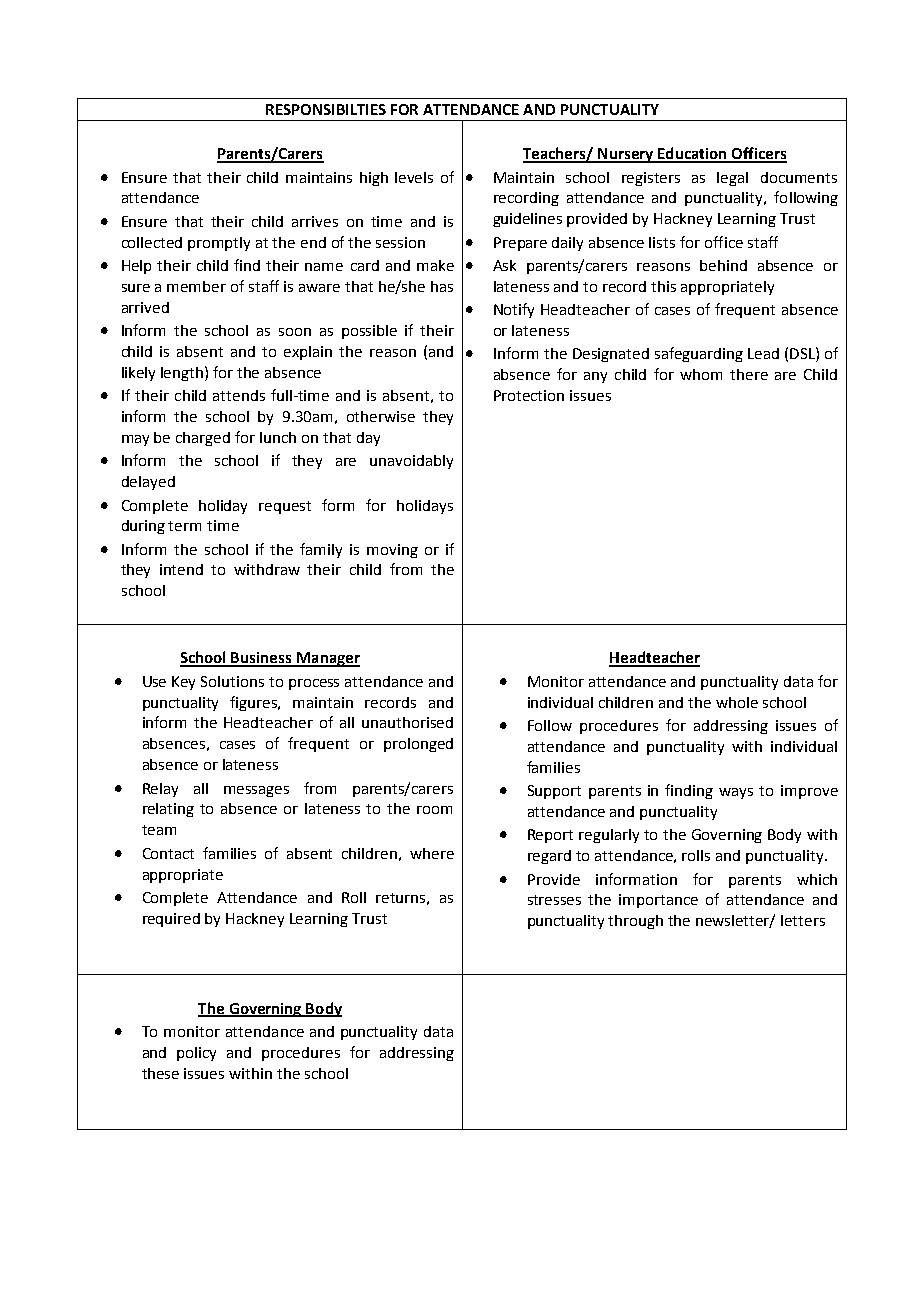 The image size is (924, 1308). Describe the element at coordinates (414, 177) in the document. I see `levels` at that location.
